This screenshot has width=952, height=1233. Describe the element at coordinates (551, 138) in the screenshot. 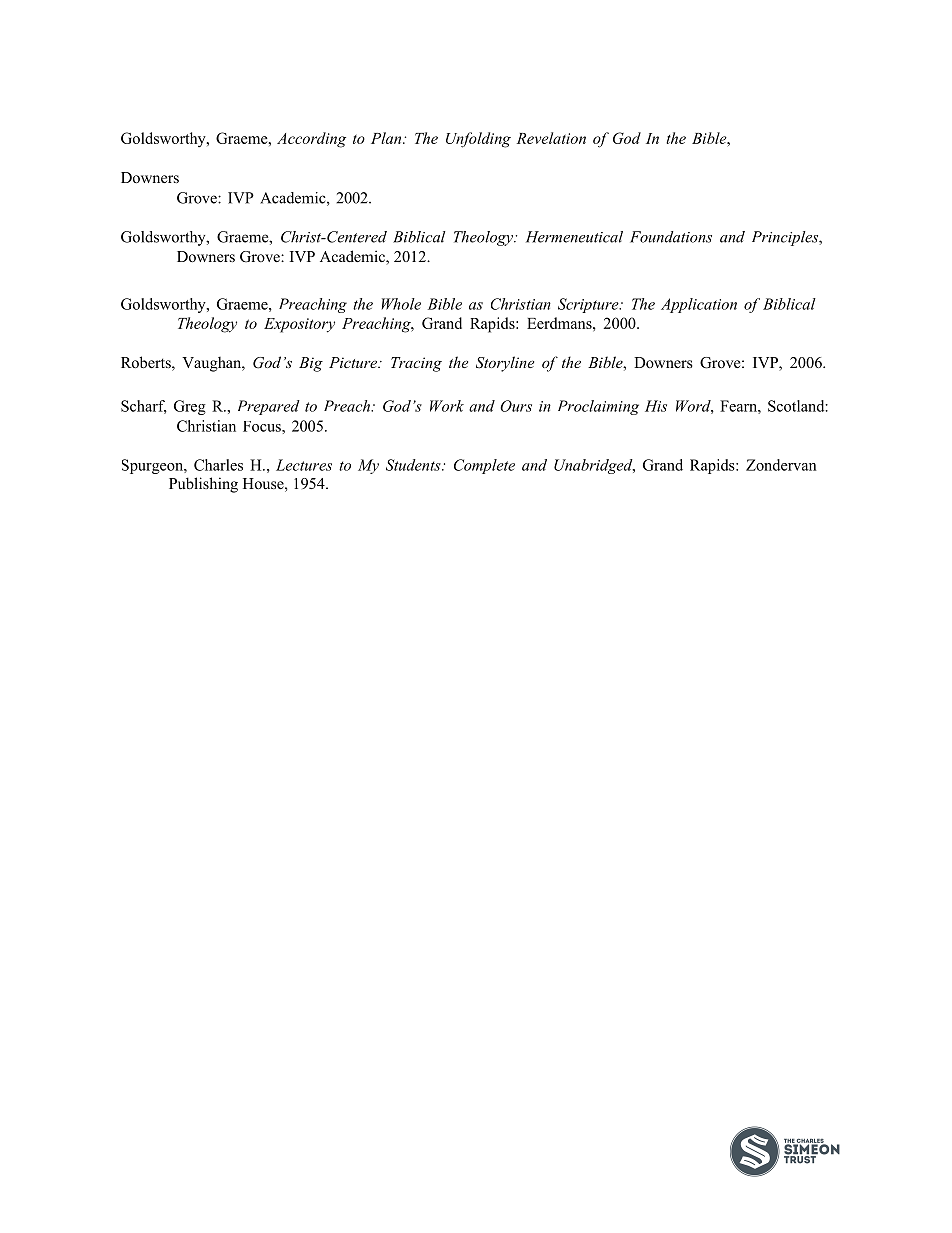

I see `Revelation` at that location.
